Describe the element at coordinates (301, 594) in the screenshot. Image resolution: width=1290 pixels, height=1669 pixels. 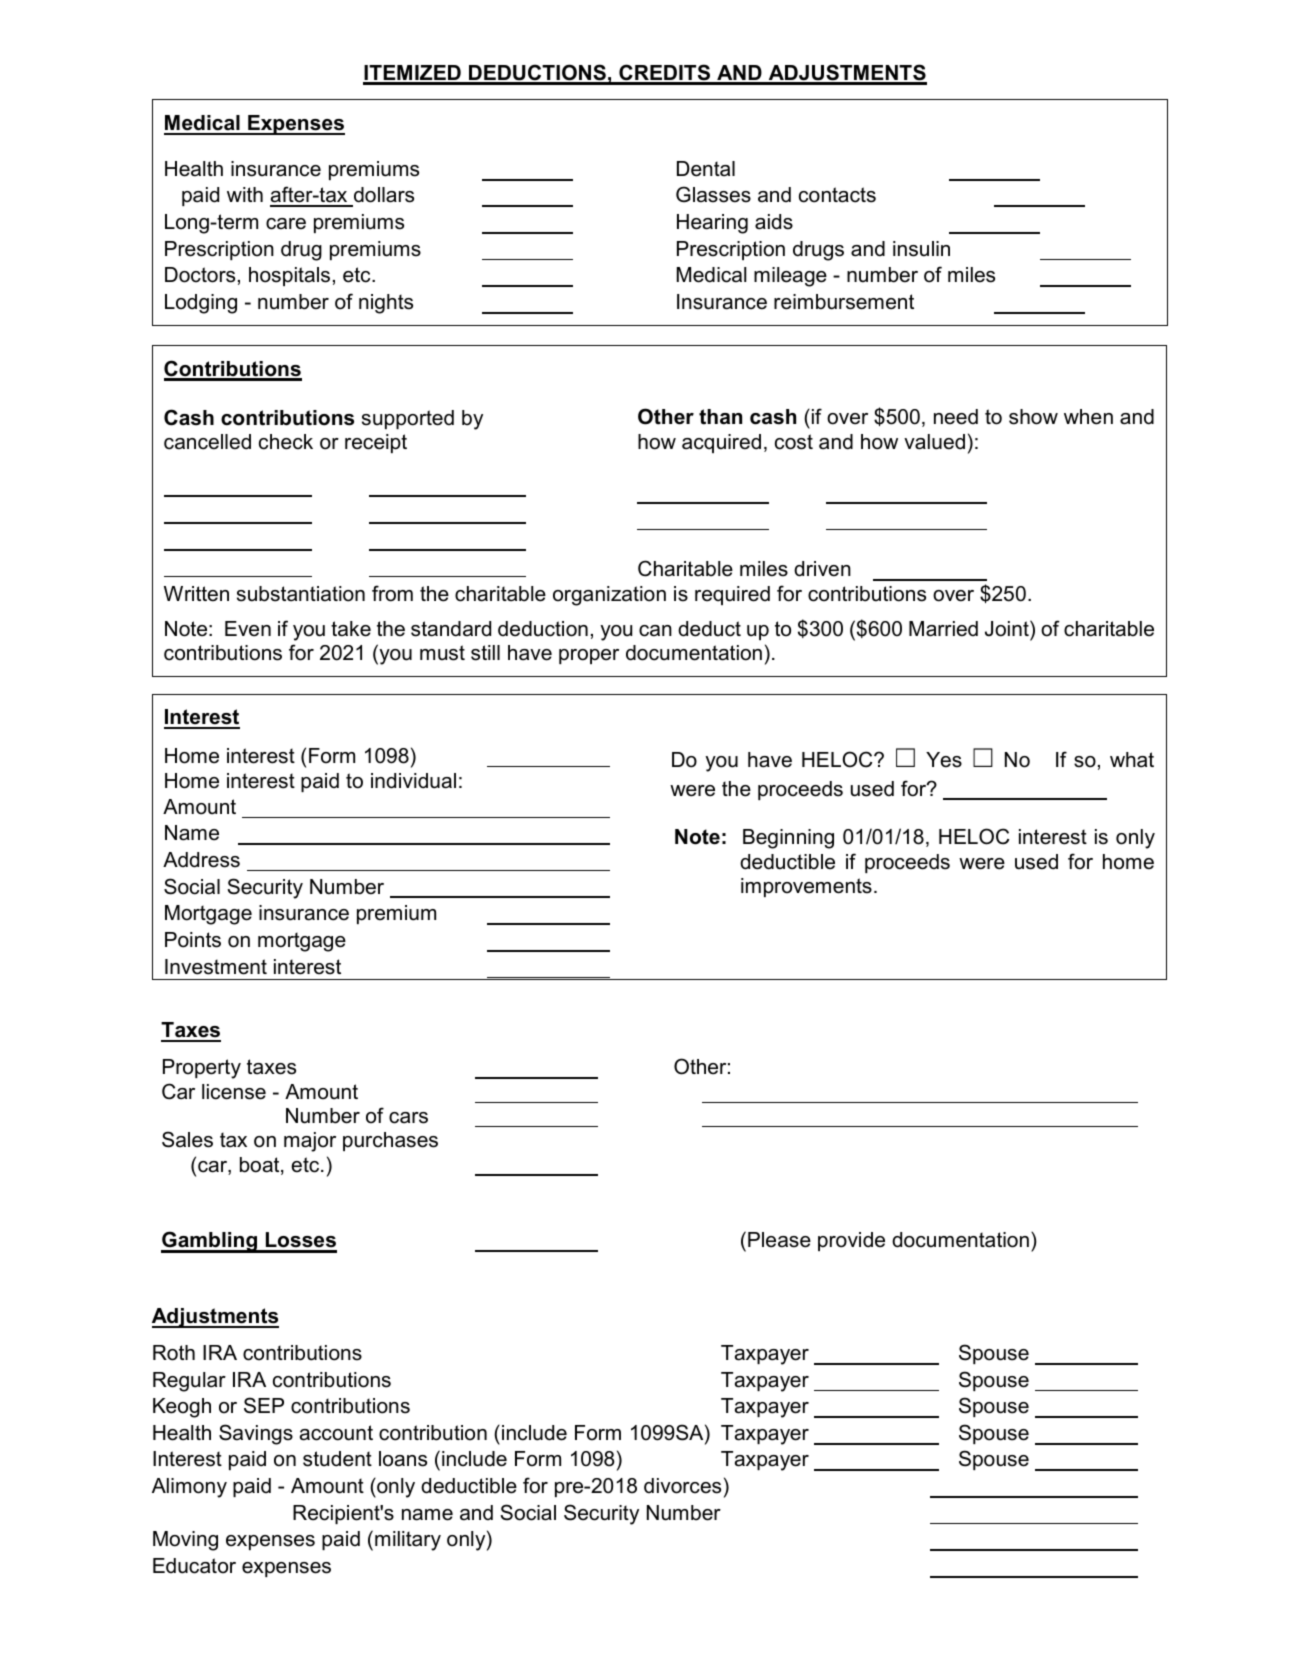
I see `substantiation` at that location.
